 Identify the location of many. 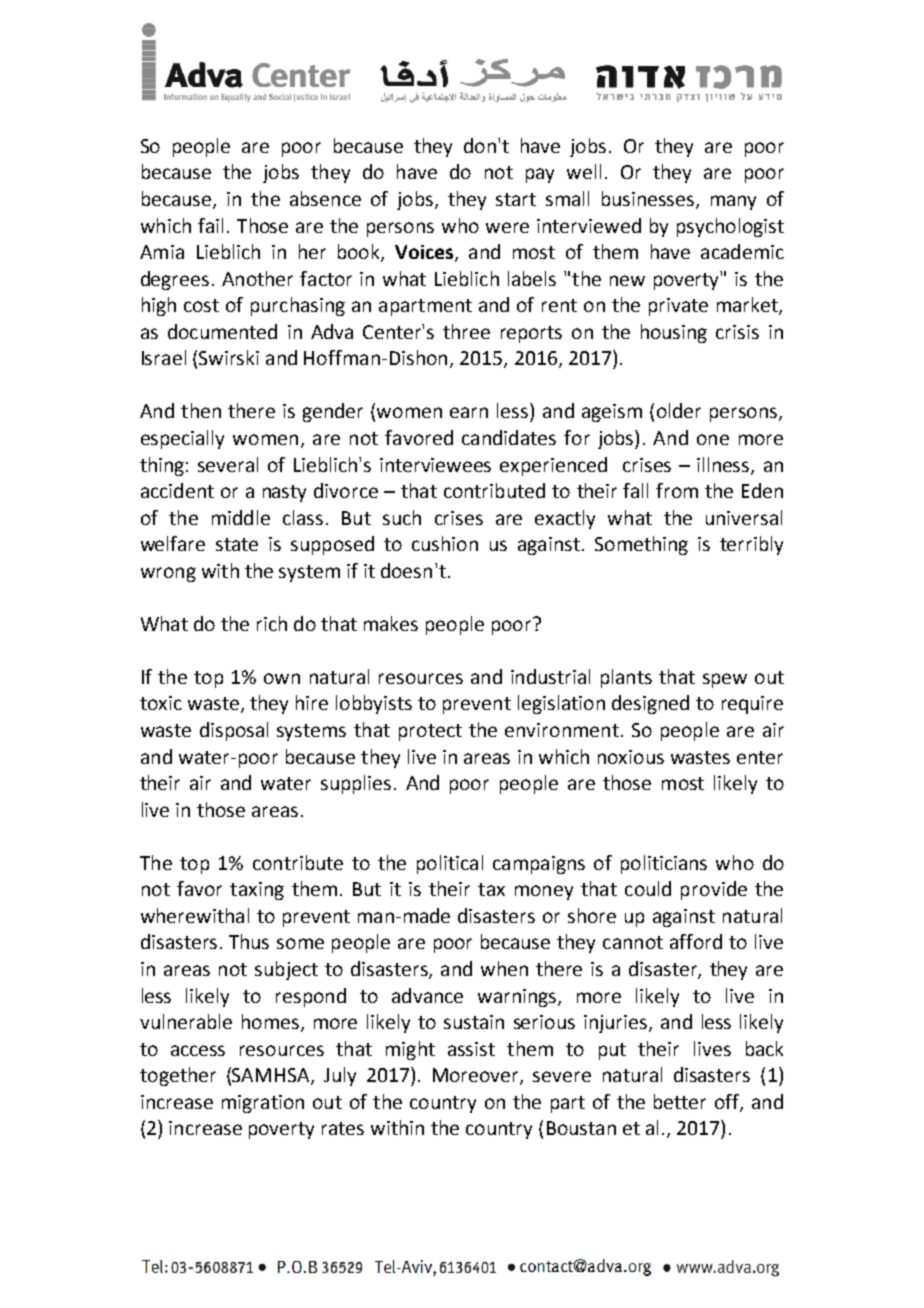
(733, 202).
